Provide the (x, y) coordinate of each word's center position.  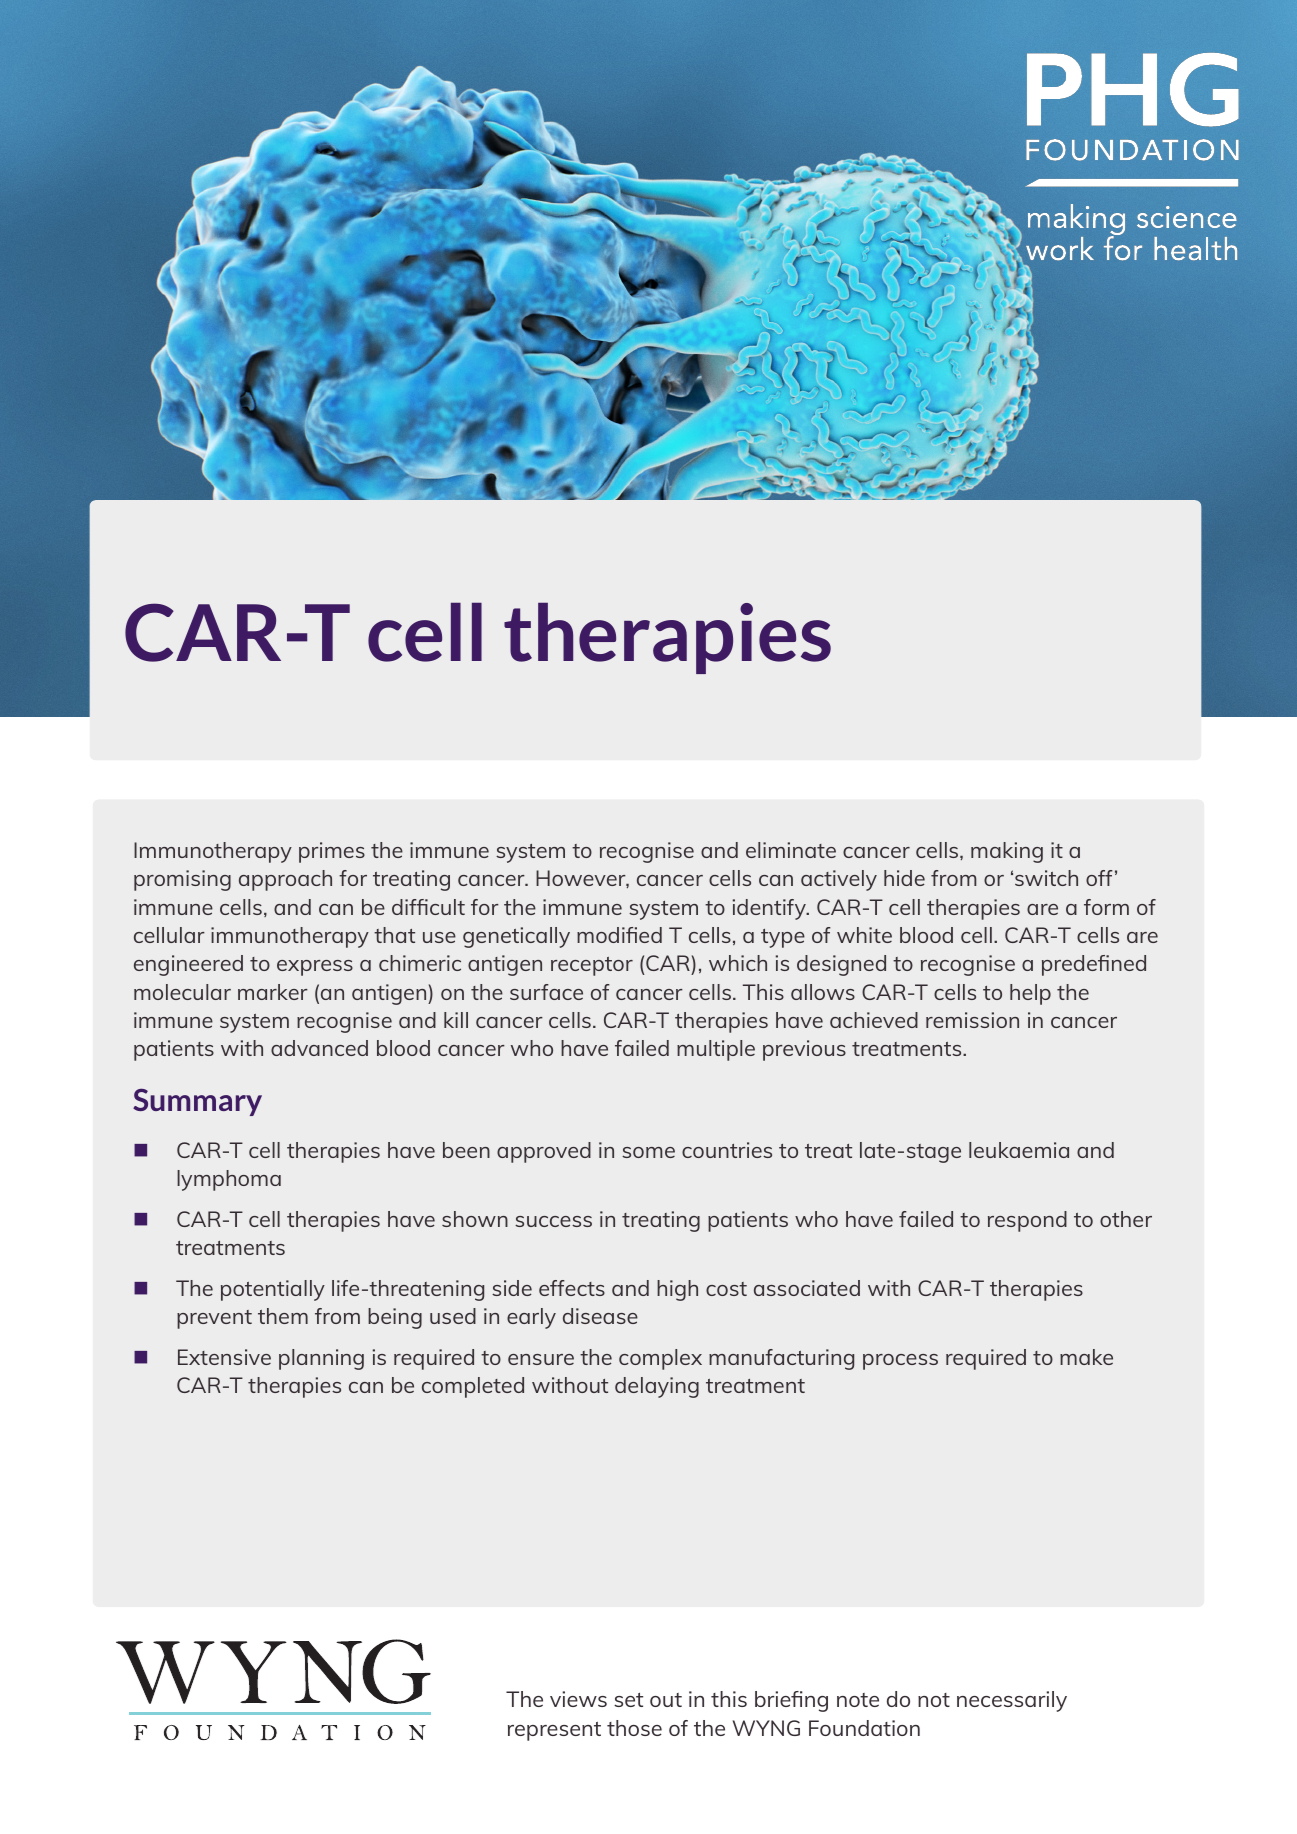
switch (1046, 878)
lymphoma (229, 1180)
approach (285, 880)
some (648, 1152)
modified (619, 935)
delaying (657, 1387)
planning (321, 1359)
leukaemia (1019, 1150)
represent (554, 1731)
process (900, 1362)
